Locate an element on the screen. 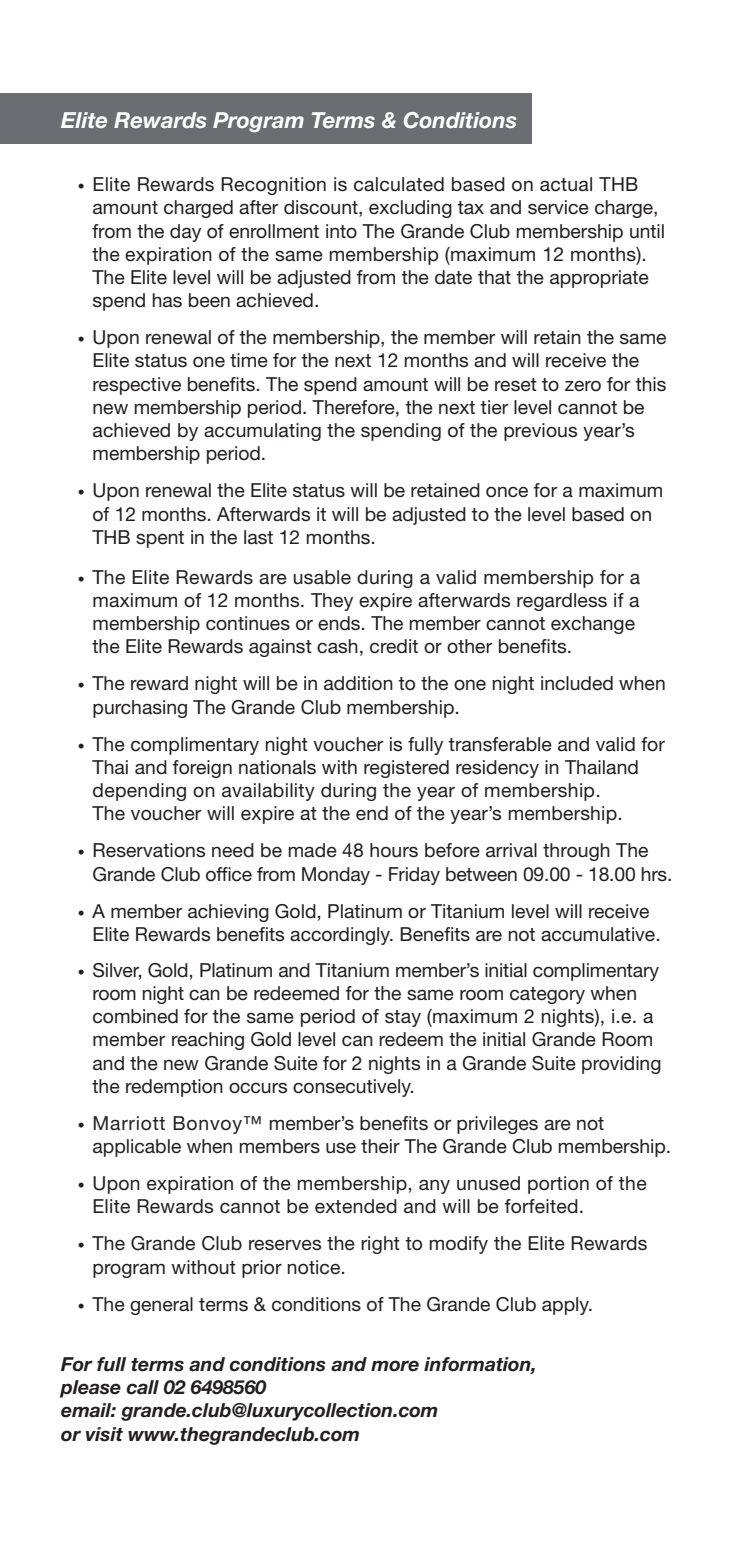  more is located at coordinates (395, 1366).
